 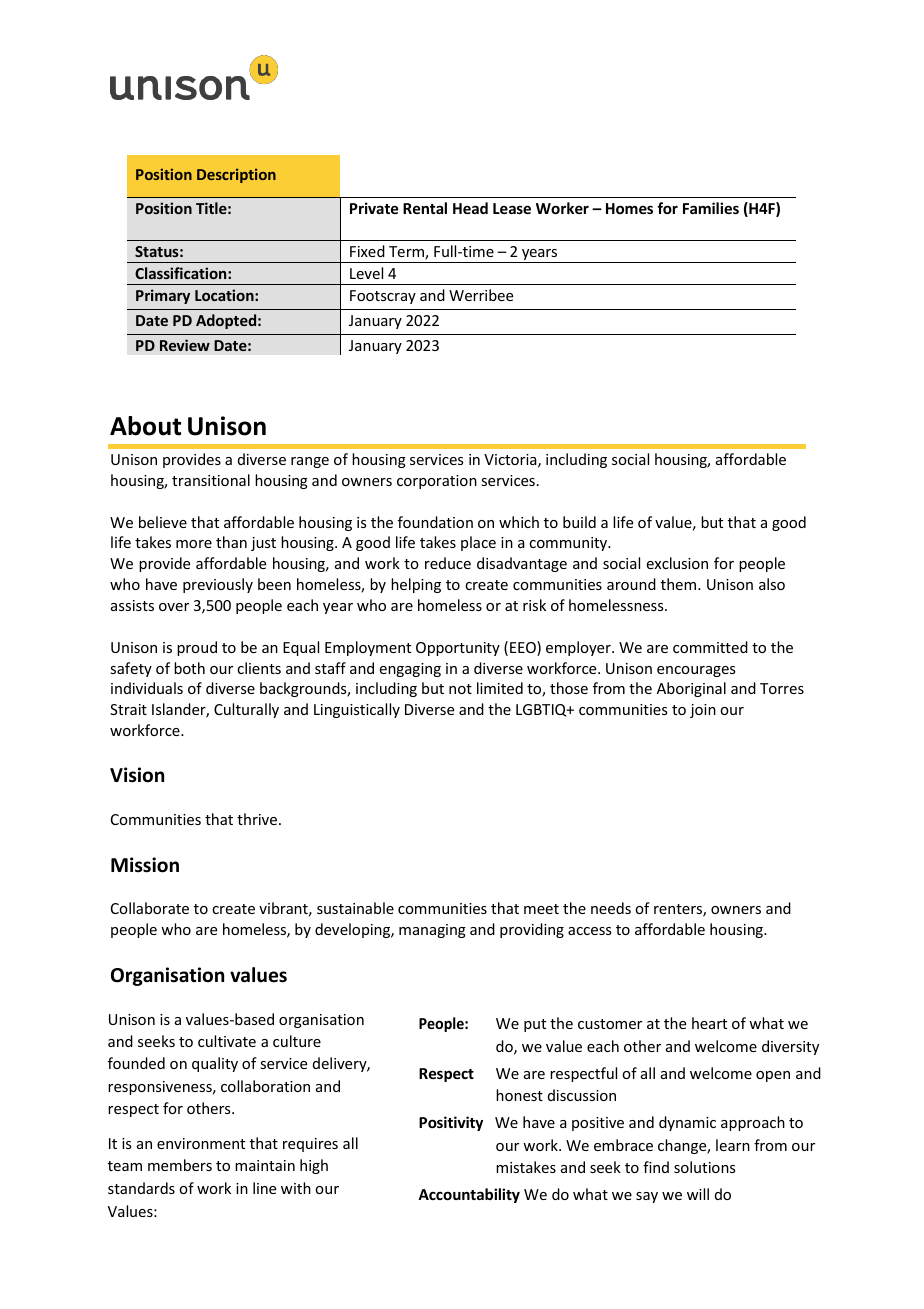 I want to click on Families, so click(x=711, y=208).
